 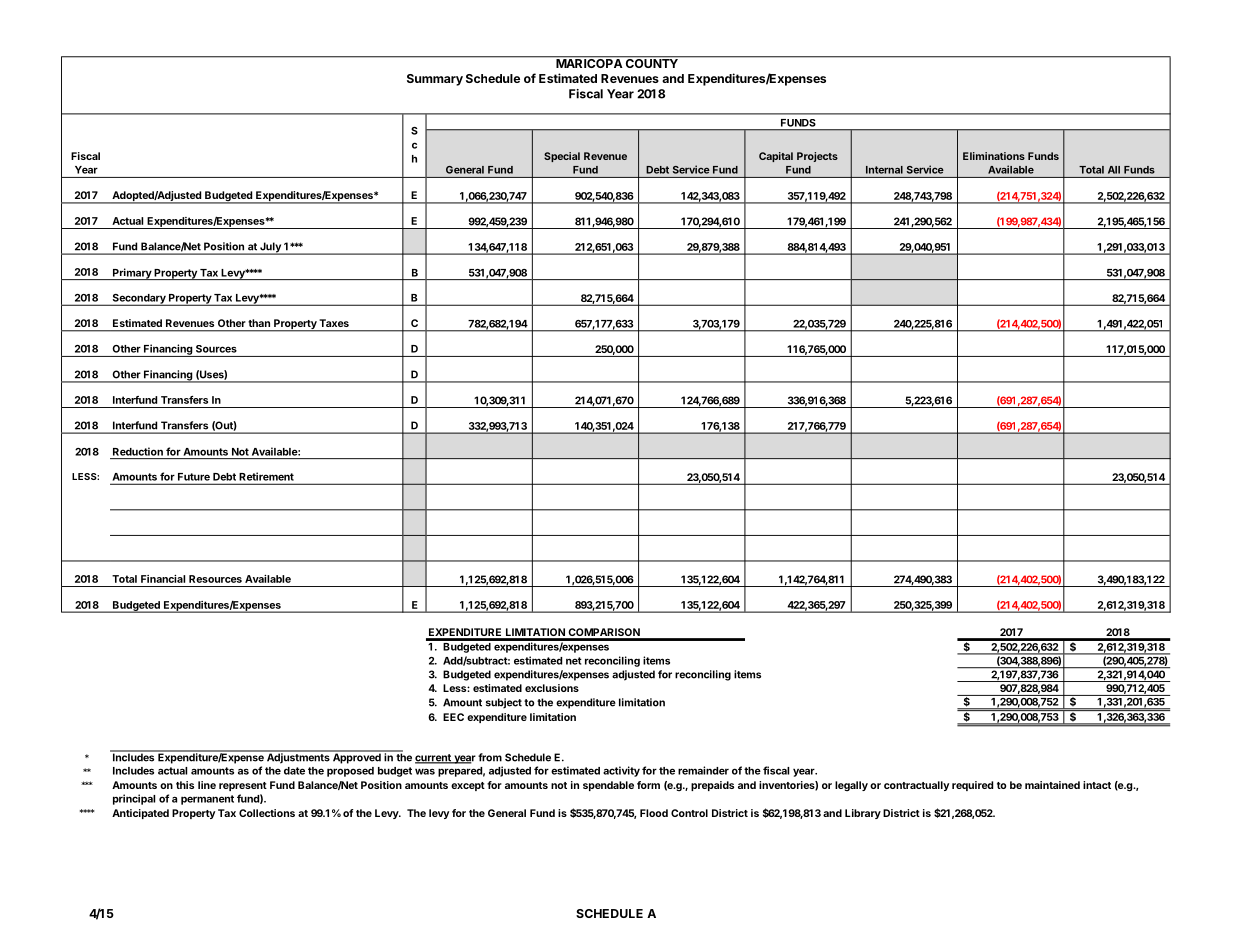 What do you see at coordinates (266, 476) in the document?
I see `Retirement` at bounding box center [266, 476].
